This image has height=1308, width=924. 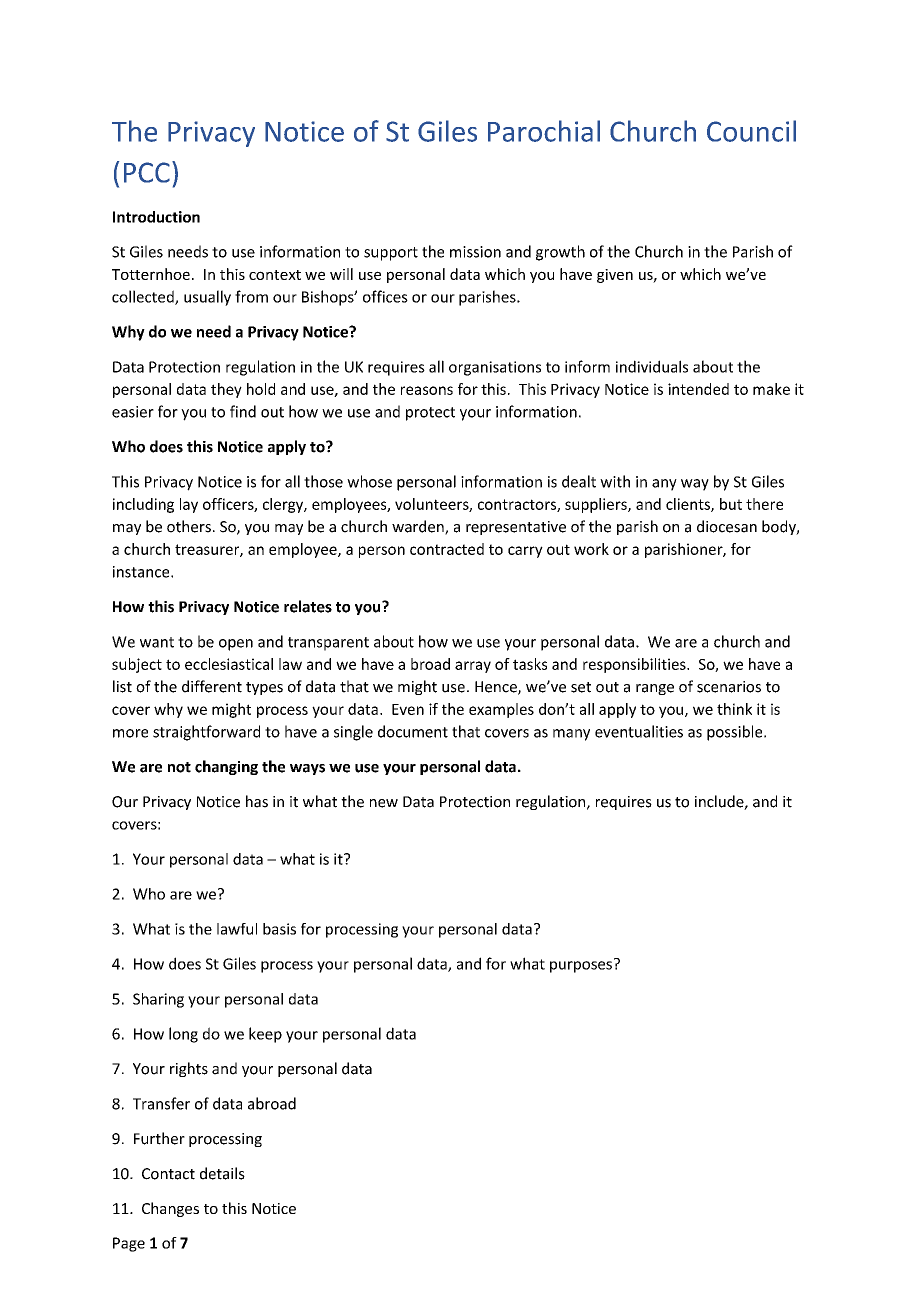 What do you see at coordinates (544, 131) in the image?
I see `Parochial` at bounding box center [544, 131].
